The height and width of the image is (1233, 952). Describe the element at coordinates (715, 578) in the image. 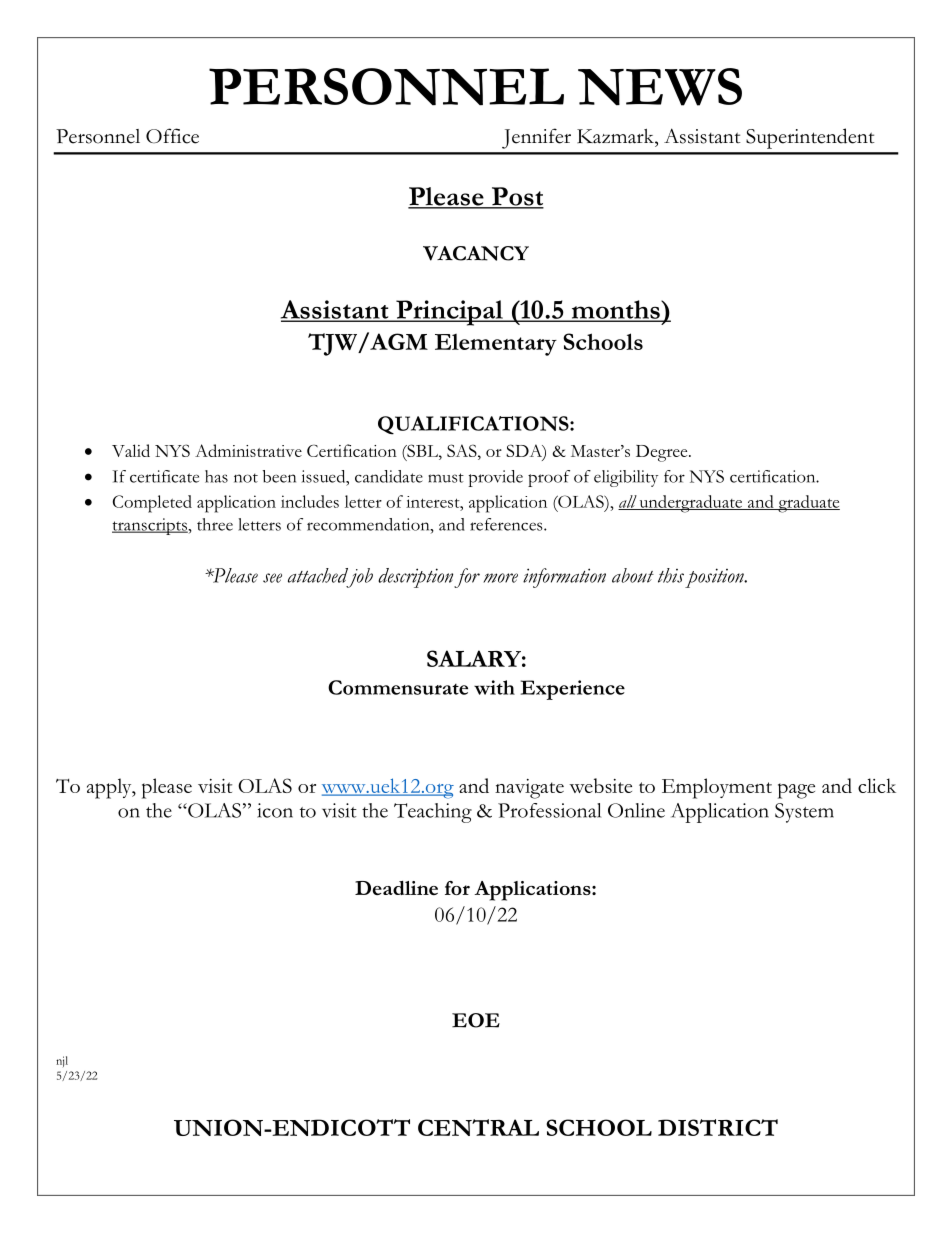

I see `position` at that location.
